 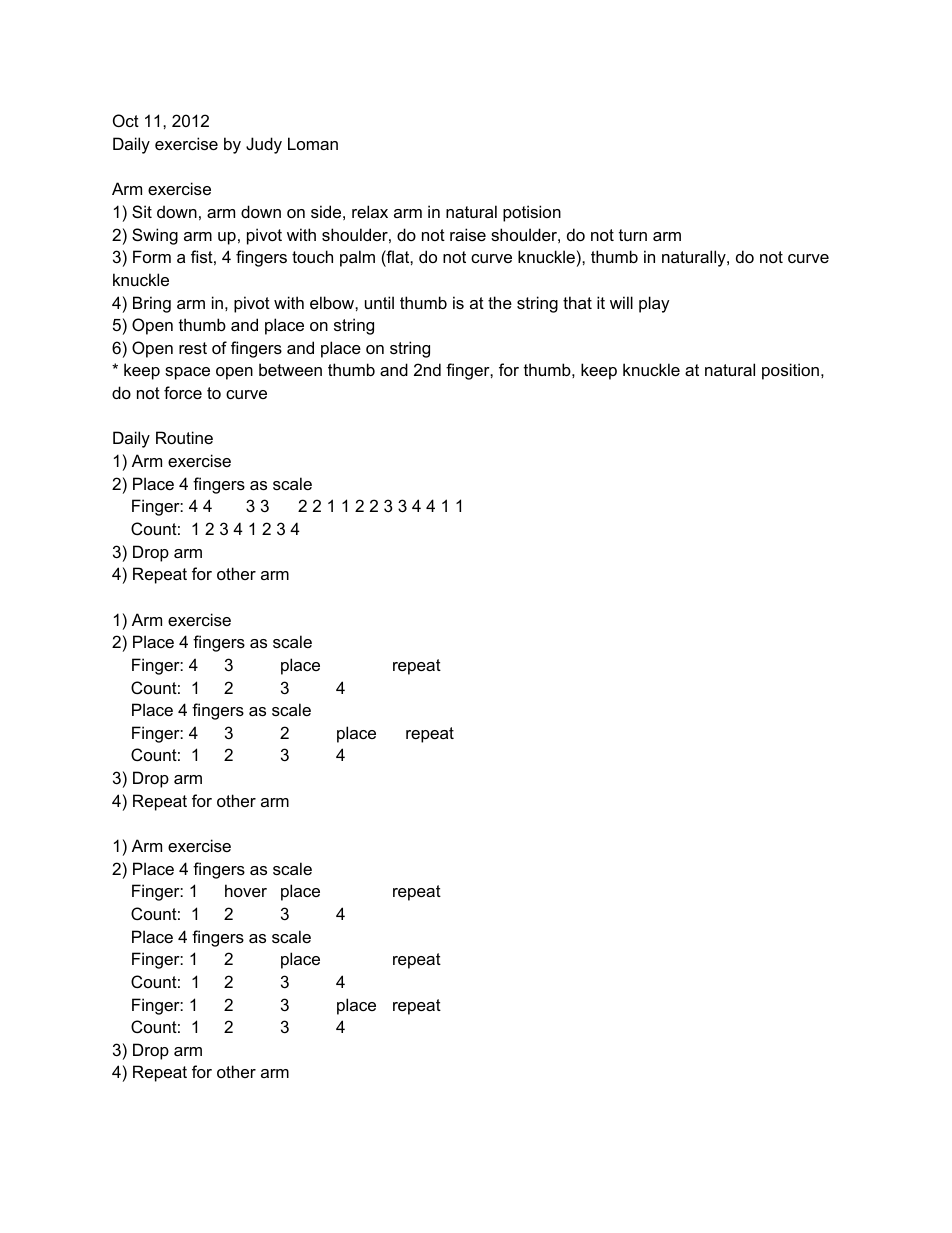 What do you see at coordinates (246, 890) in the document?
I see `hover` at bounding box center [246, 890].
